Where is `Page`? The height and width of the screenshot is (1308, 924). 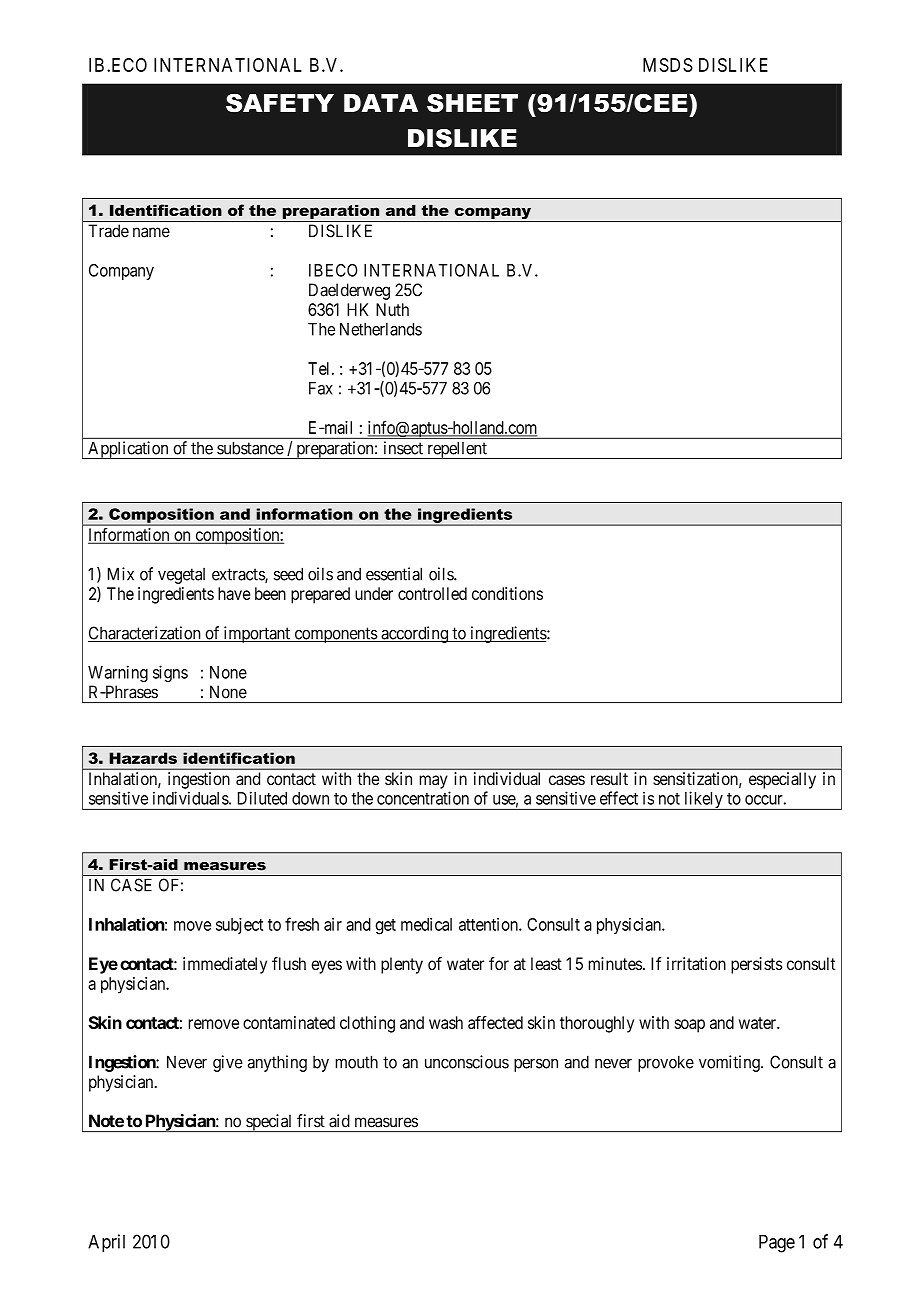
Page is located at coordinates (777, 1244).
